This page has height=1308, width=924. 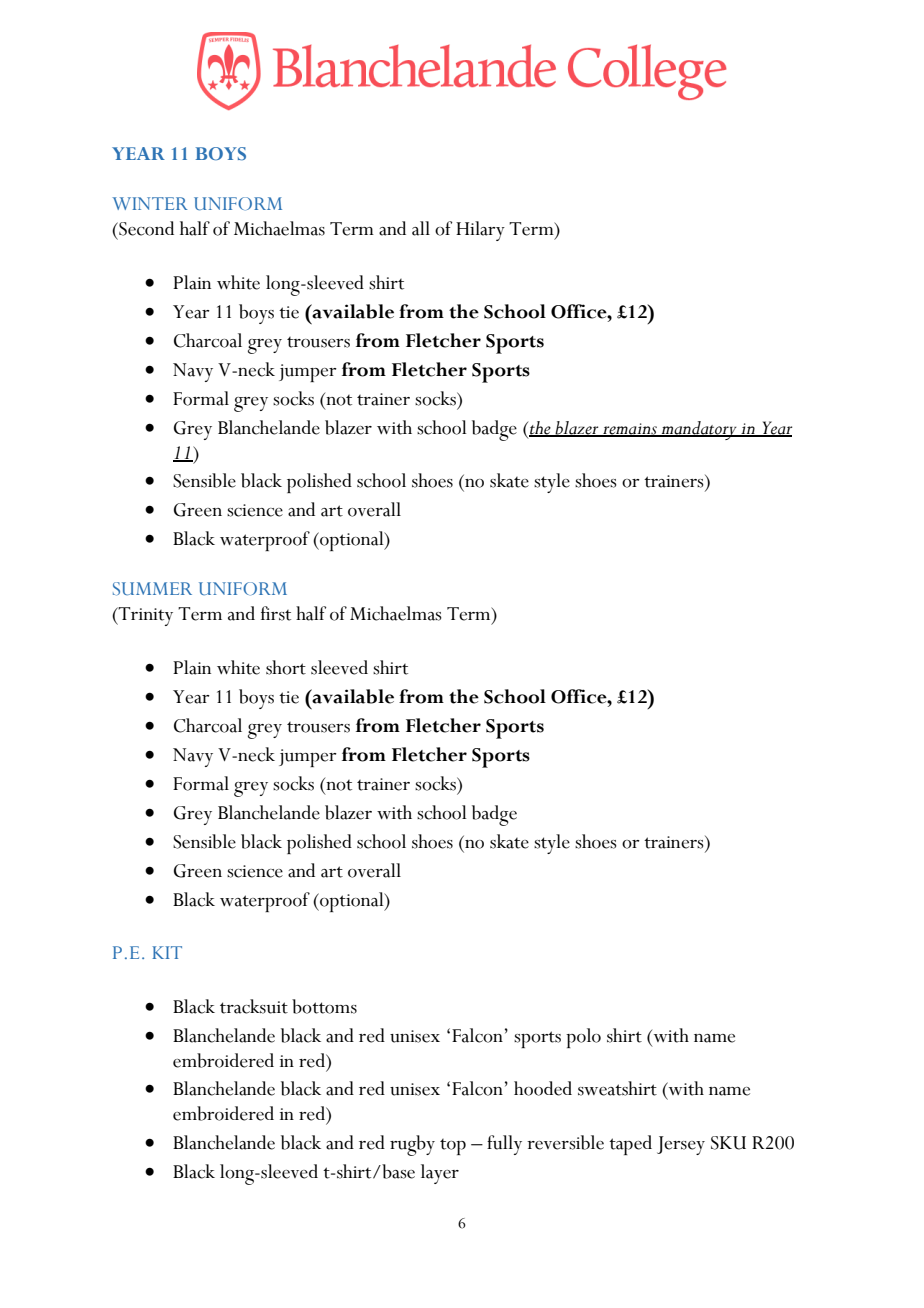 I want to click on Jersey, so click(x=681, y=1145).
